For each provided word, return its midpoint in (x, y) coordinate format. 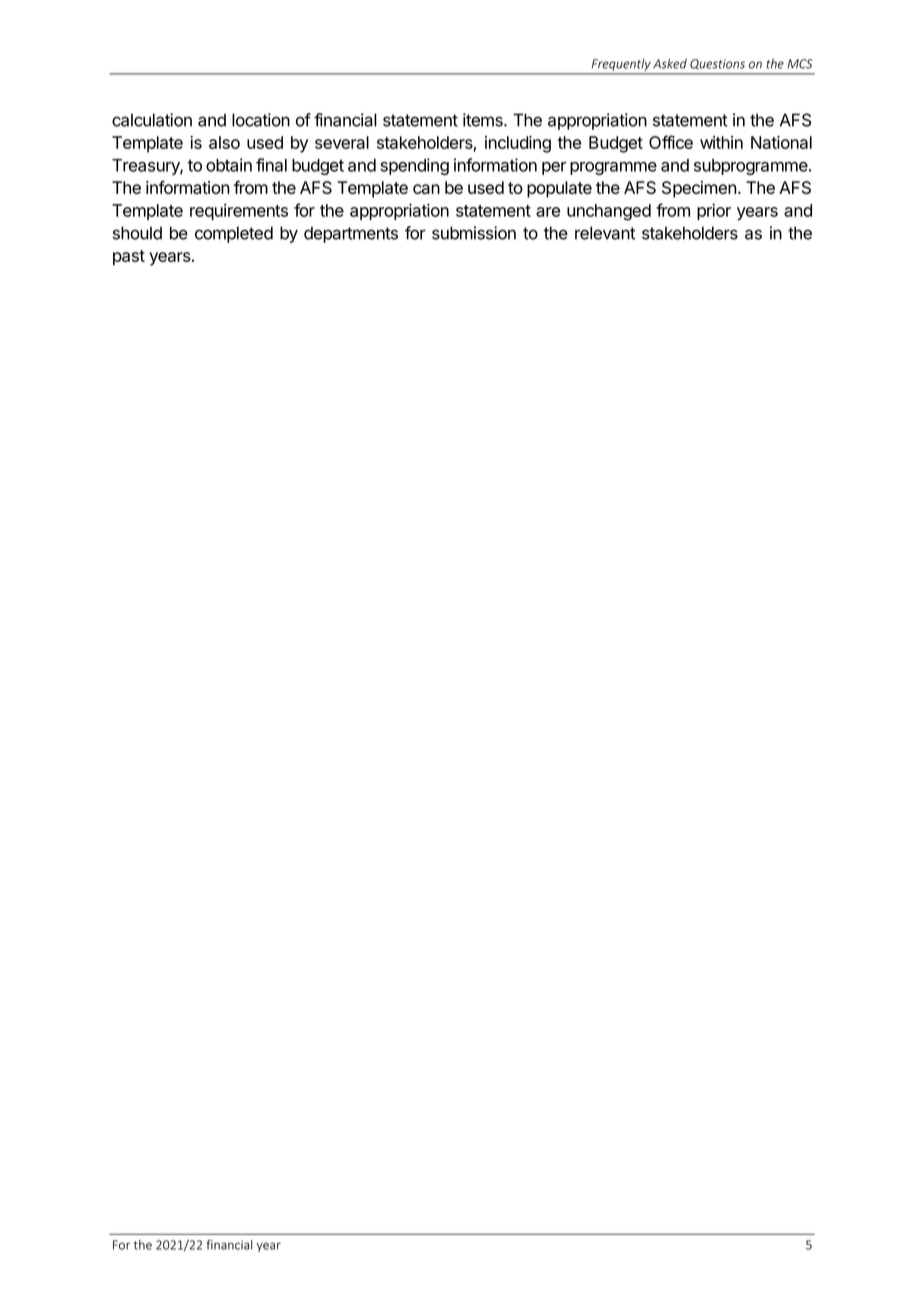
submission (474, 233)
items (484, 120)
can (426, 189)
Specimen (699, 189)
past (129, 258)
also (224, 142)
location (261, 120)
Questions (717, 64)
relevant (605, 233)
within (721, 142)
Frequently (621, 65)
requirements (239, 212)
